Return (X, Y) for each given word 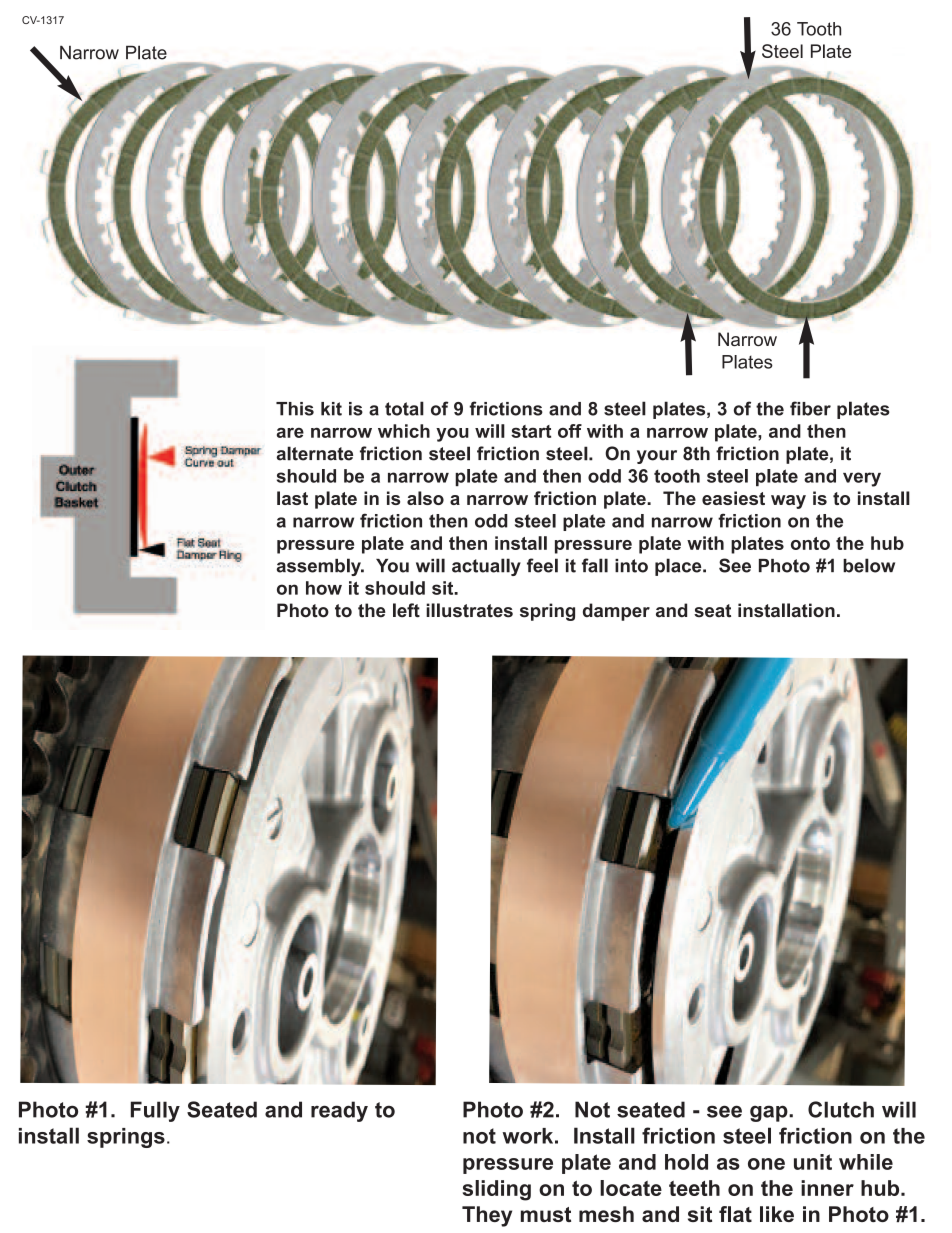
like (777, 1214)
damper (616, 612)
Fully (155, 1111)
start (531, 431)
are (290, 432)
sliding (497, 1190)
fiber (810, 408)
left (406, 610)
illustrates (469, 610)
